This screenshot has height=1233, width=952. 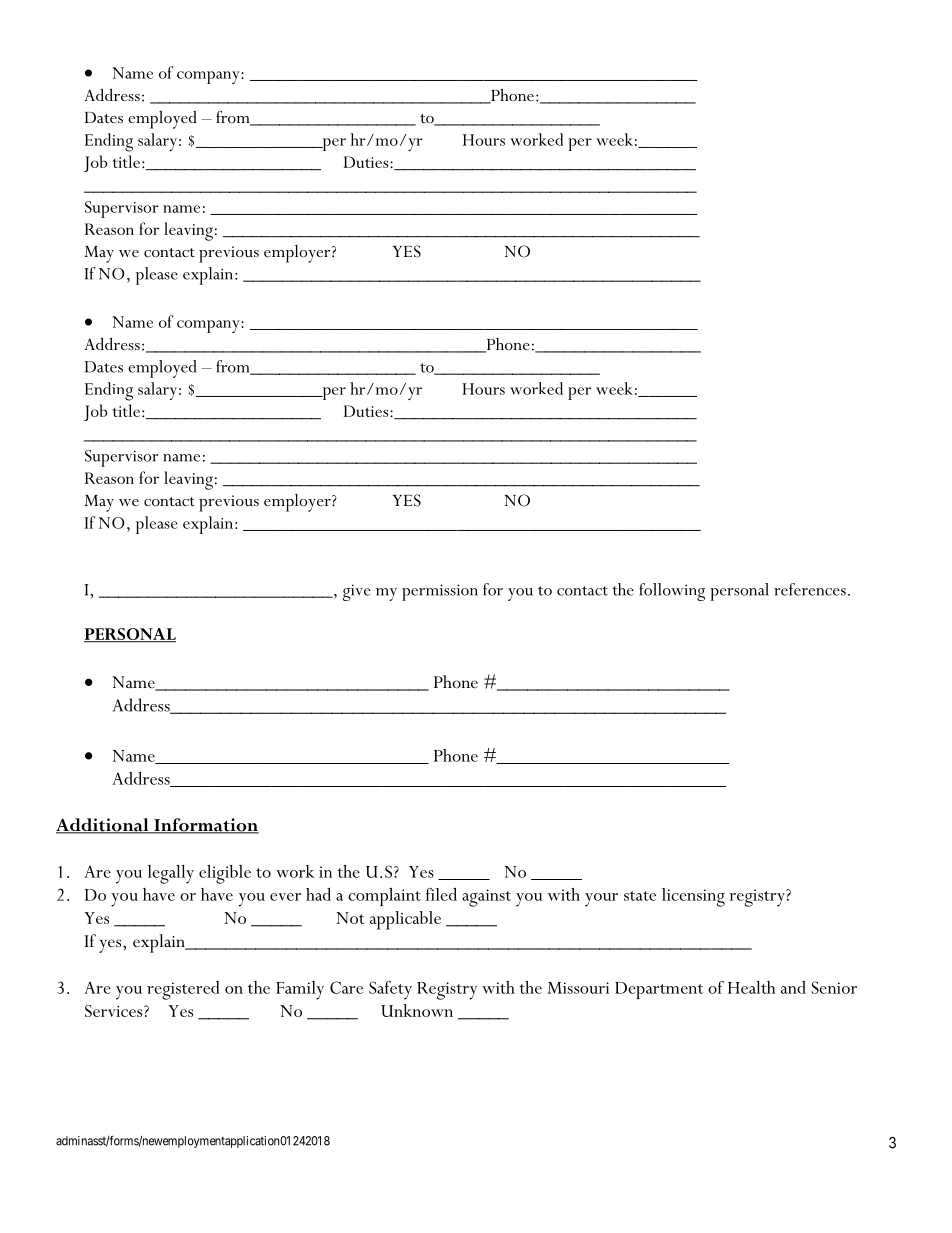 What do you see at coordinates (672, 592) in the screenshot?
I see `following` at bounding box center [672, 592].
